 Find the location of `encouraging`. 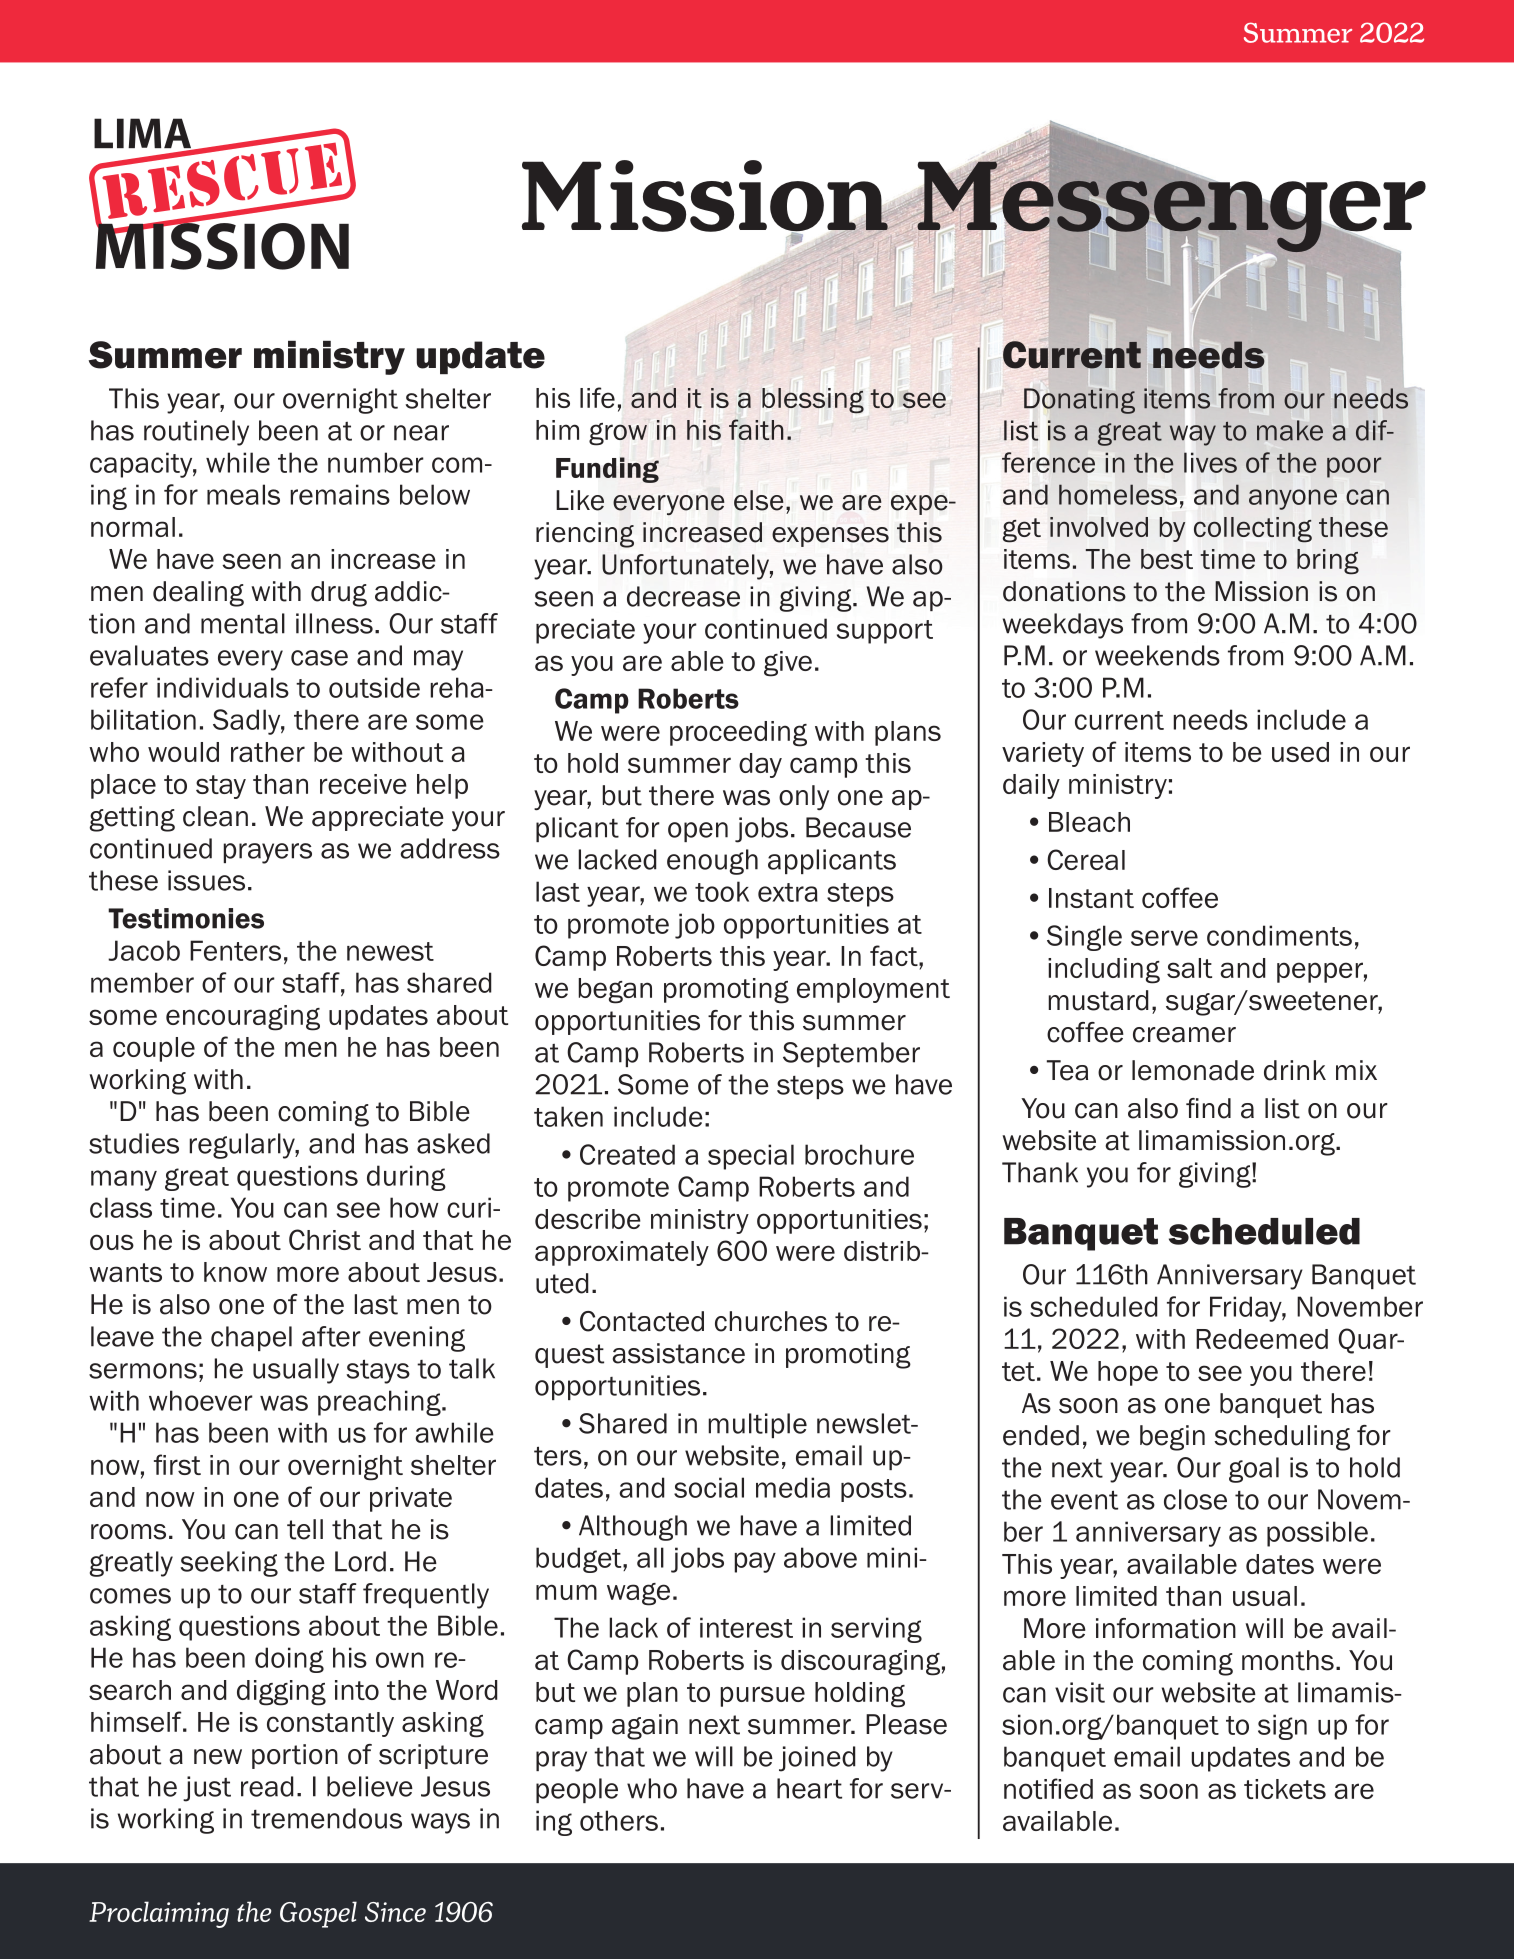

encouraging is located at coordinates (243, 1018).
